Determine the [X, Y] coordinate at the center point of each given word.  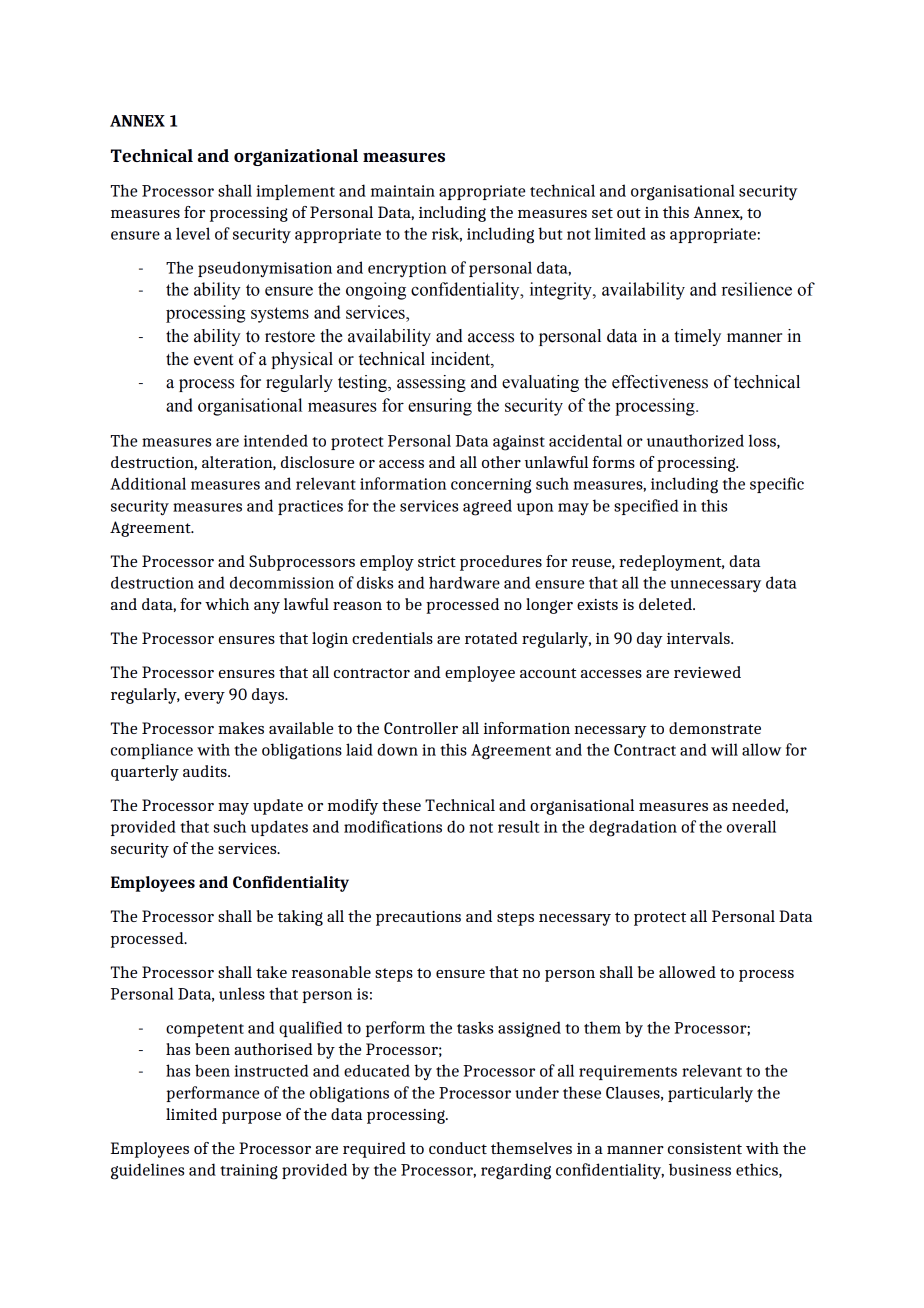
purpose [251, 1118]
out [629, 213]
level [193, 233]
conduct [458, 1148]
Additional [148, 483]
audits [206, 771]
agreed [487, 507]
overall [751, 826]
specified [646, 507]
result [518, 826]
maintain [403, 191]
